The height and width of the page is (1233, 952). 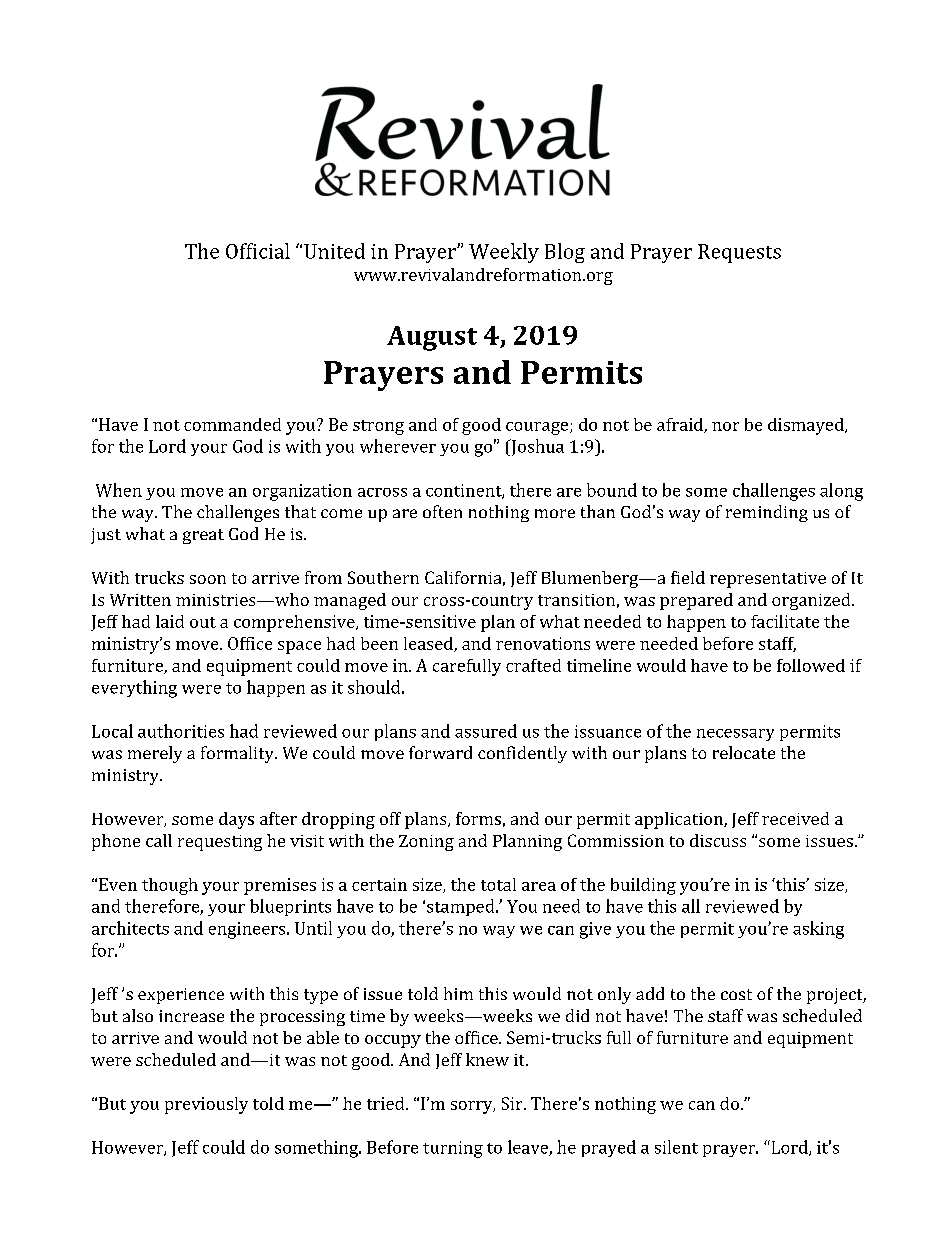 What do you see at coordinates (208, 579) in the page?
I see `soon` at bounding box center [208, 579].
